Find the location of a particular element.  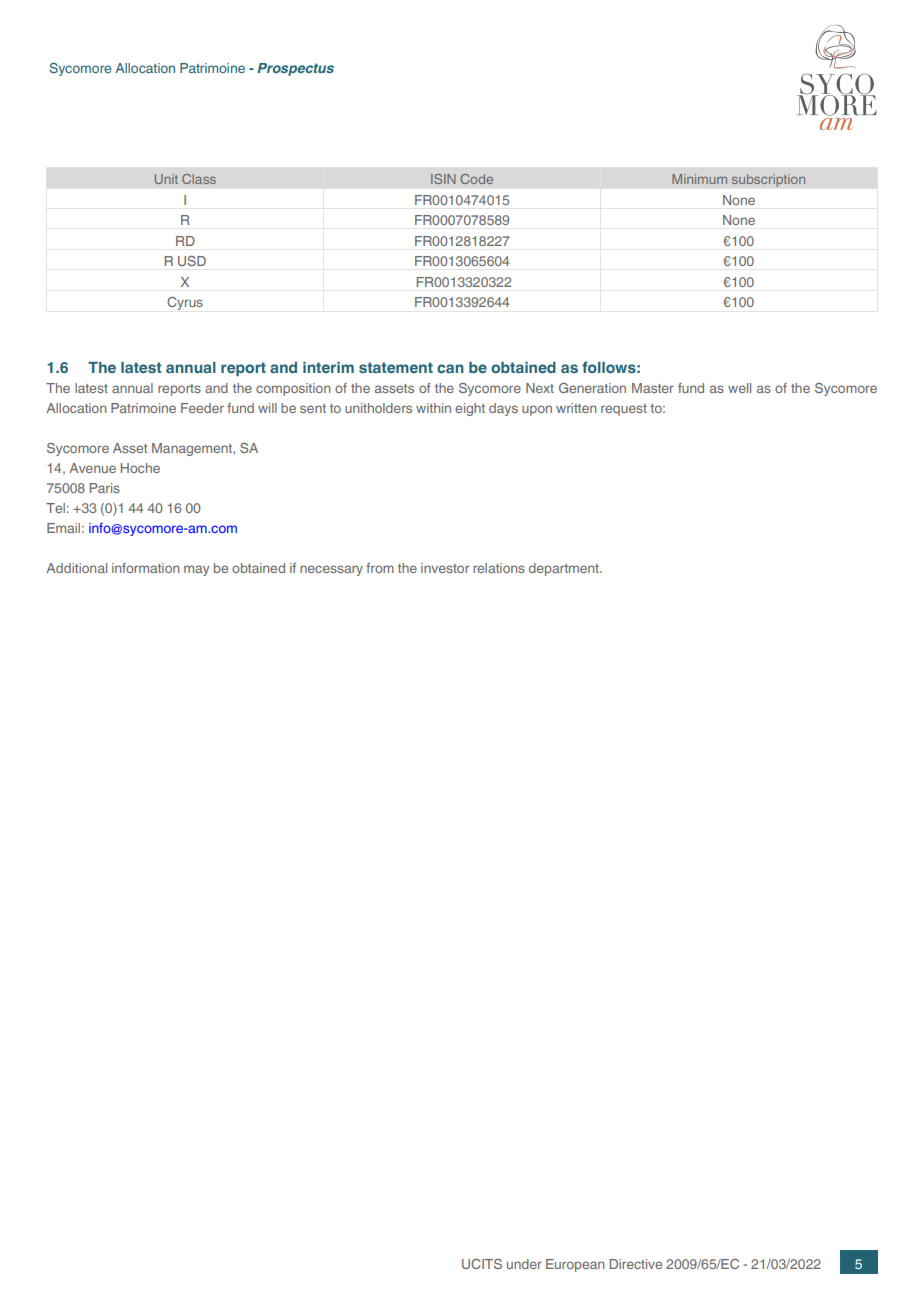

under is located at coordinates (524, 1264).
